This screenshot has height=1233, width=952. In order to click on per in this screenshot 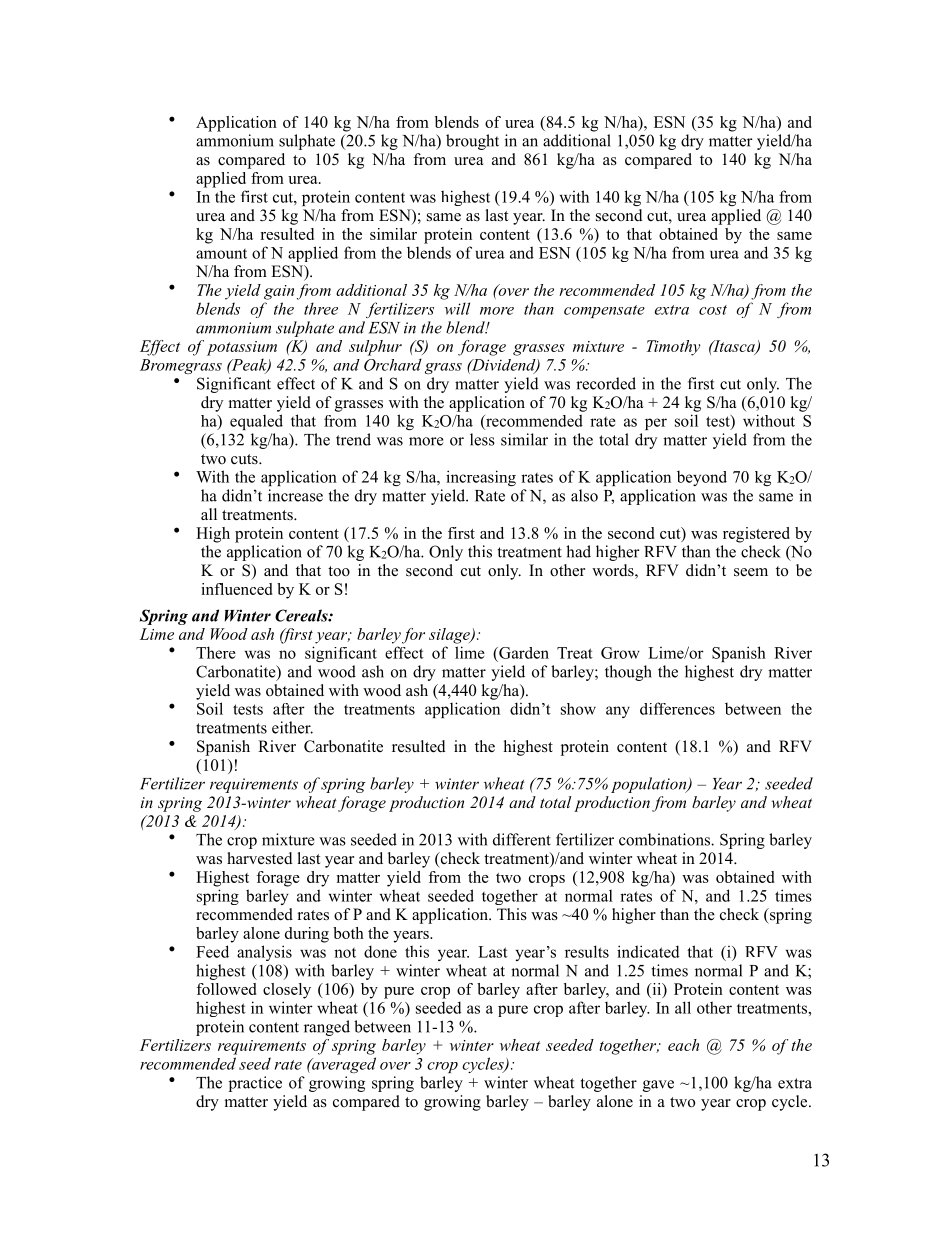, I will do `click(656, 424)`.
